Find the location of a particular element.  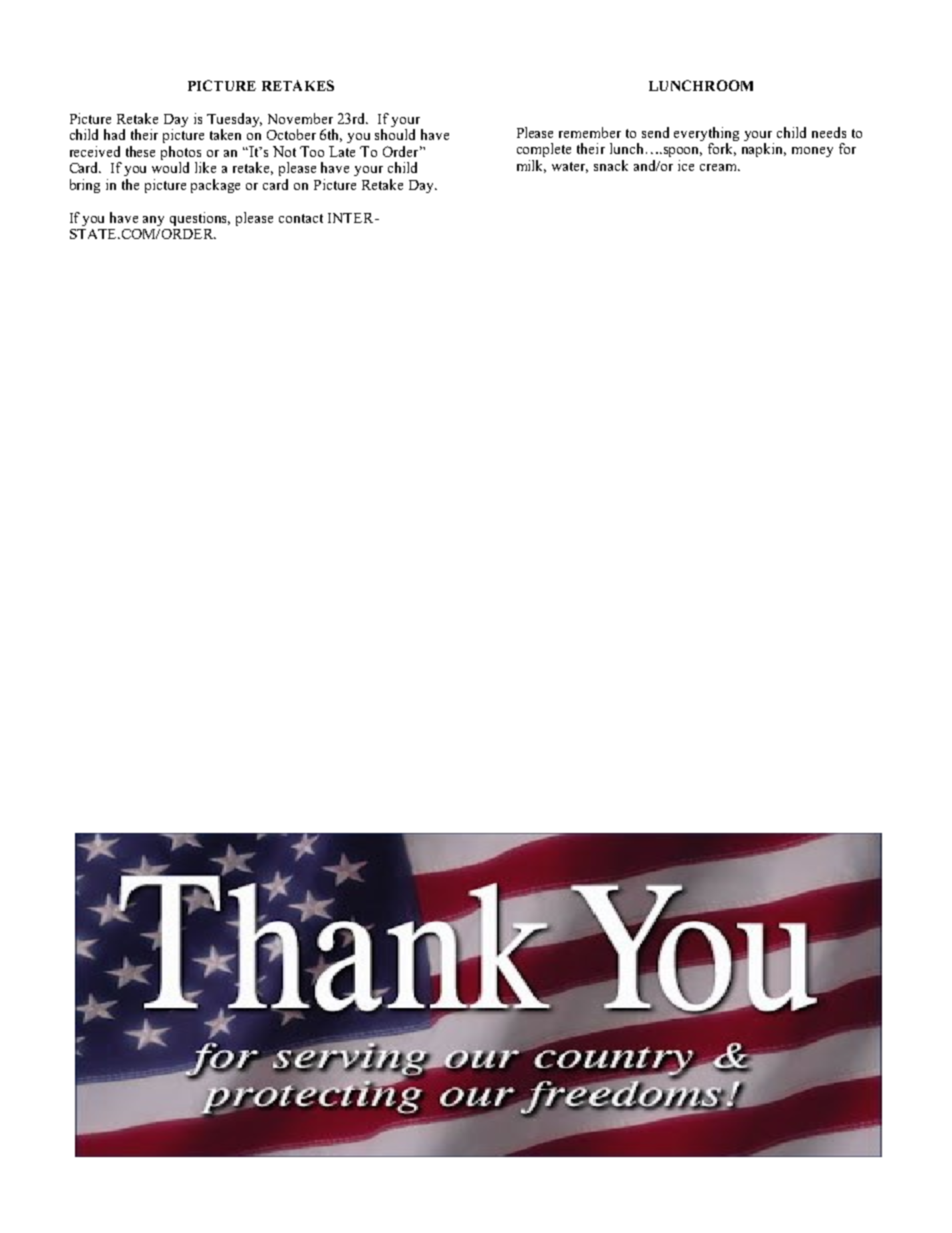

cream is located at coordinates (720, 167).
